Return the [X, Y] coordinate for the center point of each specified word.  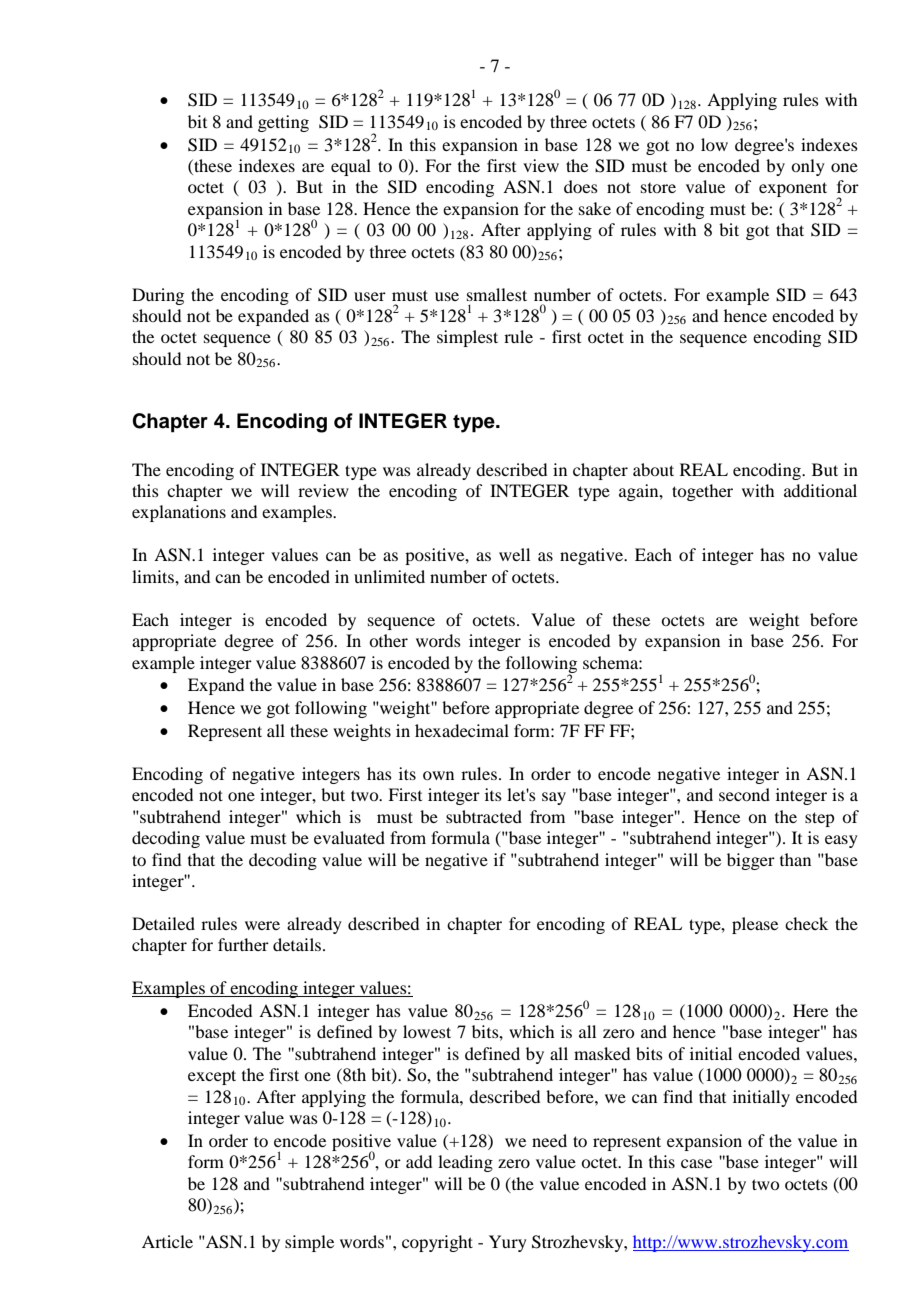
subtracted [484, 816]
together [702, 492]
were [262, 925]
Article [167, 1241]
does [581, 186]
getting [283, 123]
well [514, 554]
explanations [179, 513]
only [808, 167]
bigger [751, 861]
